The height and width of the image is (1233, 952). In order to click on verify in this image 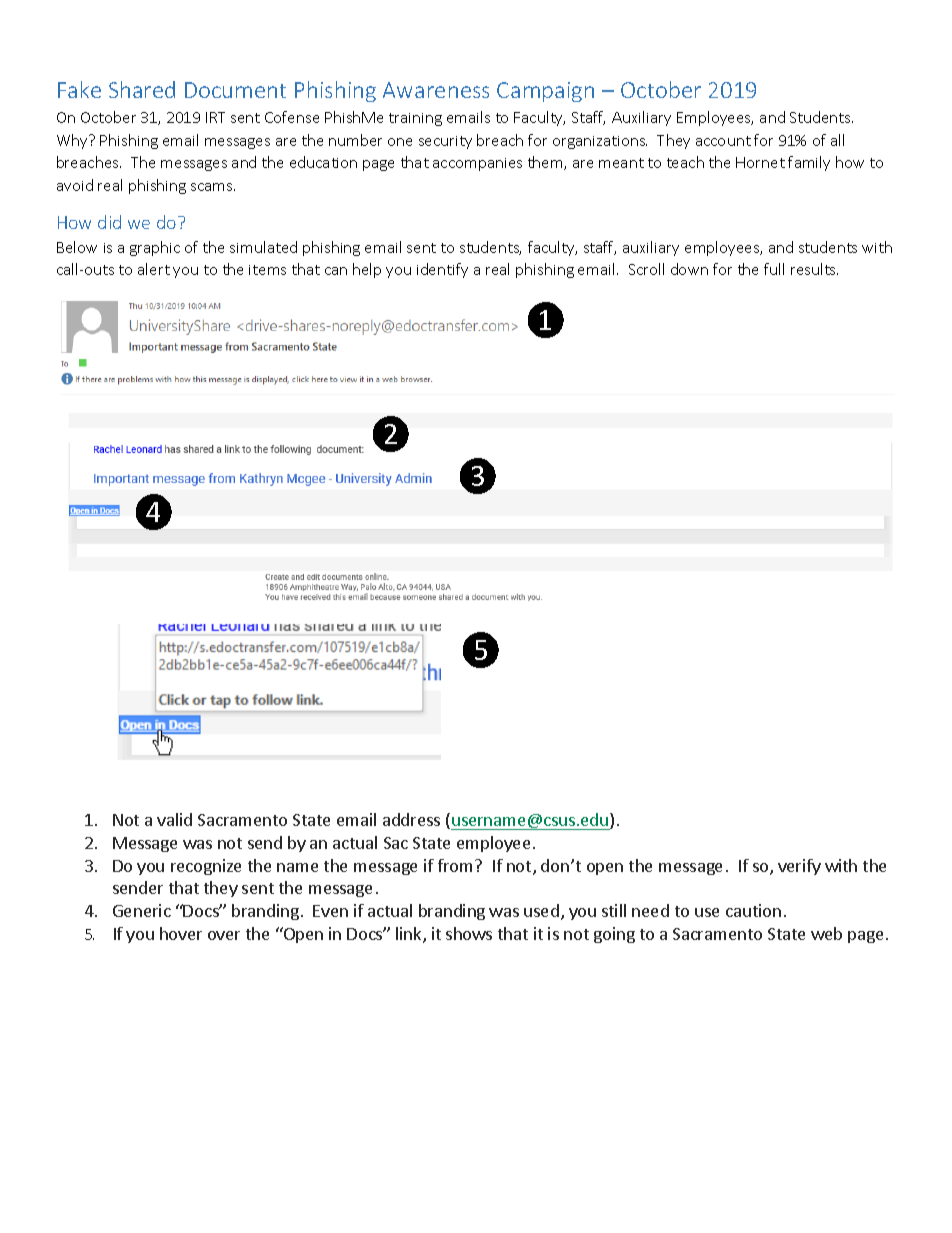, I will do `click(799, 867)`.
